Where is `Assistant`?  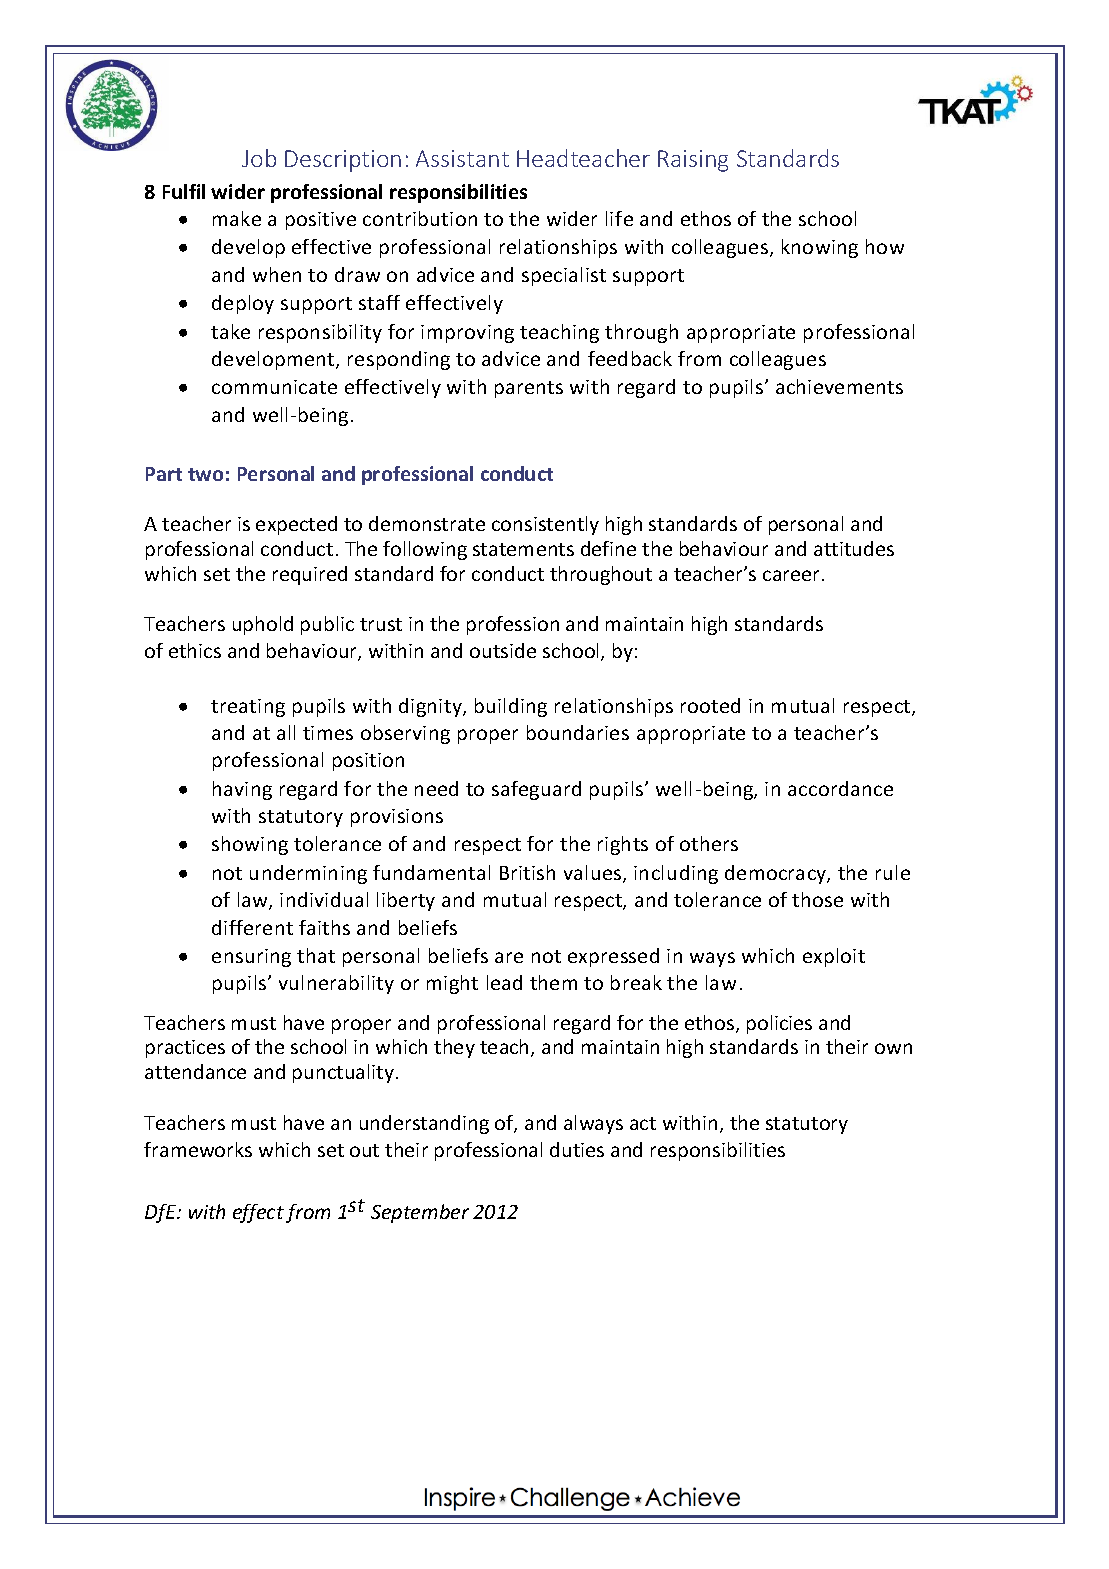
Assistant is located at coordinates (462, 158).
